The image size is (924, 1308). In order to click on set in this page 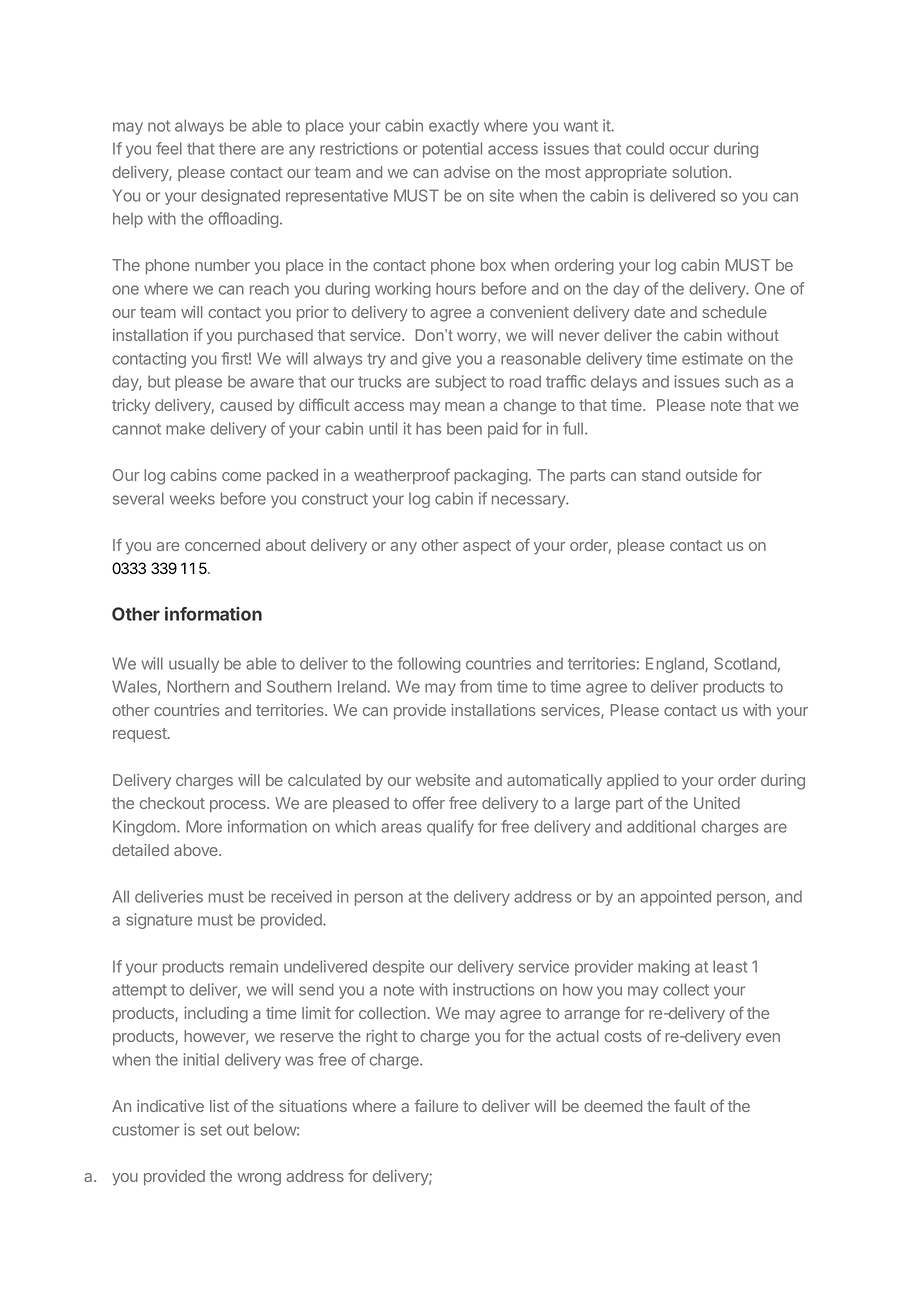, I will do `click(211, 1130)`.
